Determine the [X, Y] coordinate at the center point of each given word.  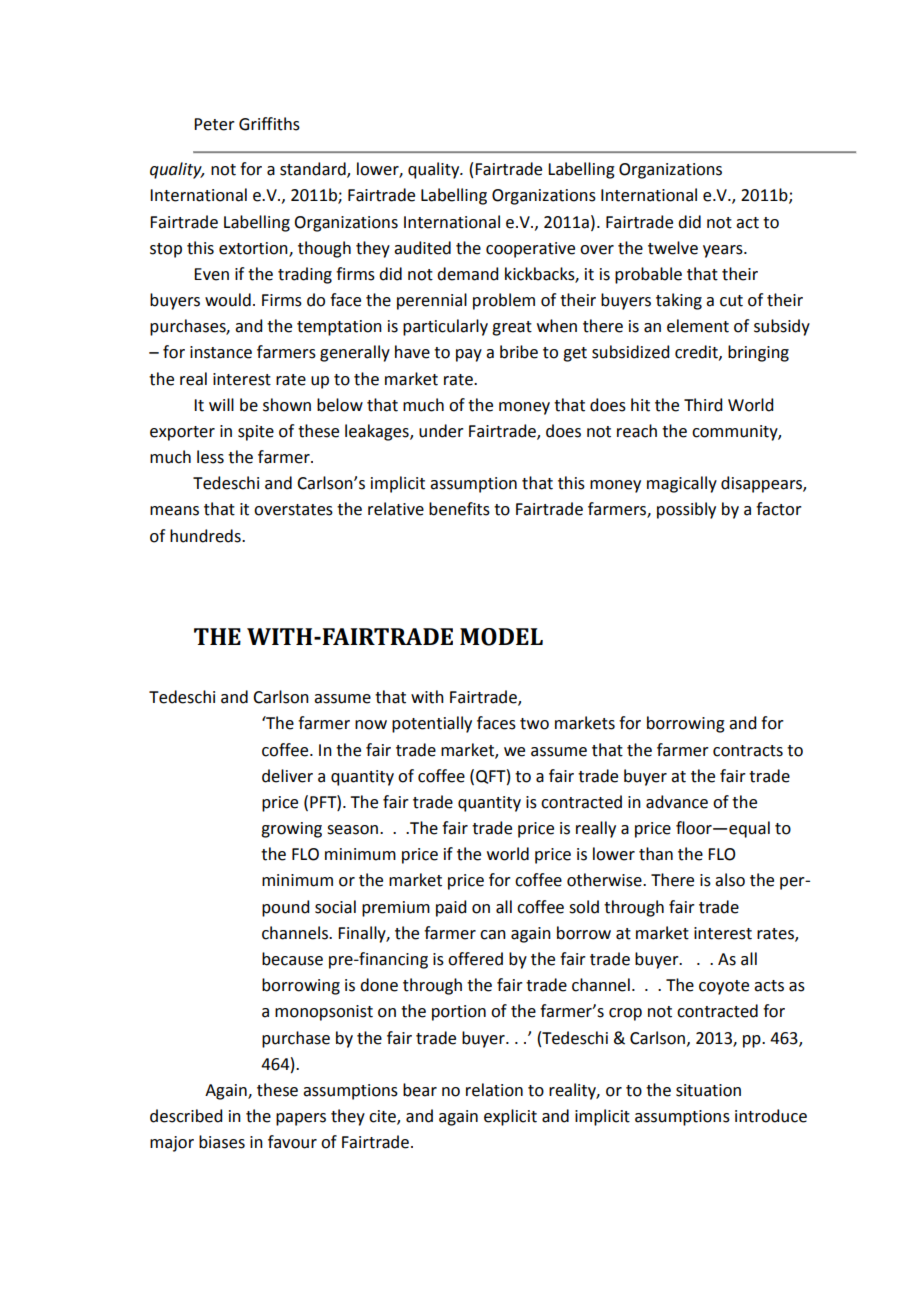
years [724, 251]
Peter [214, 124]
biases [222, 1142]
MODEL [501, 637]
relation [494, 1090]
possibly [686, 510]
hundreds [206, 536]
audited [422, 248]
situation [708, 1090]
